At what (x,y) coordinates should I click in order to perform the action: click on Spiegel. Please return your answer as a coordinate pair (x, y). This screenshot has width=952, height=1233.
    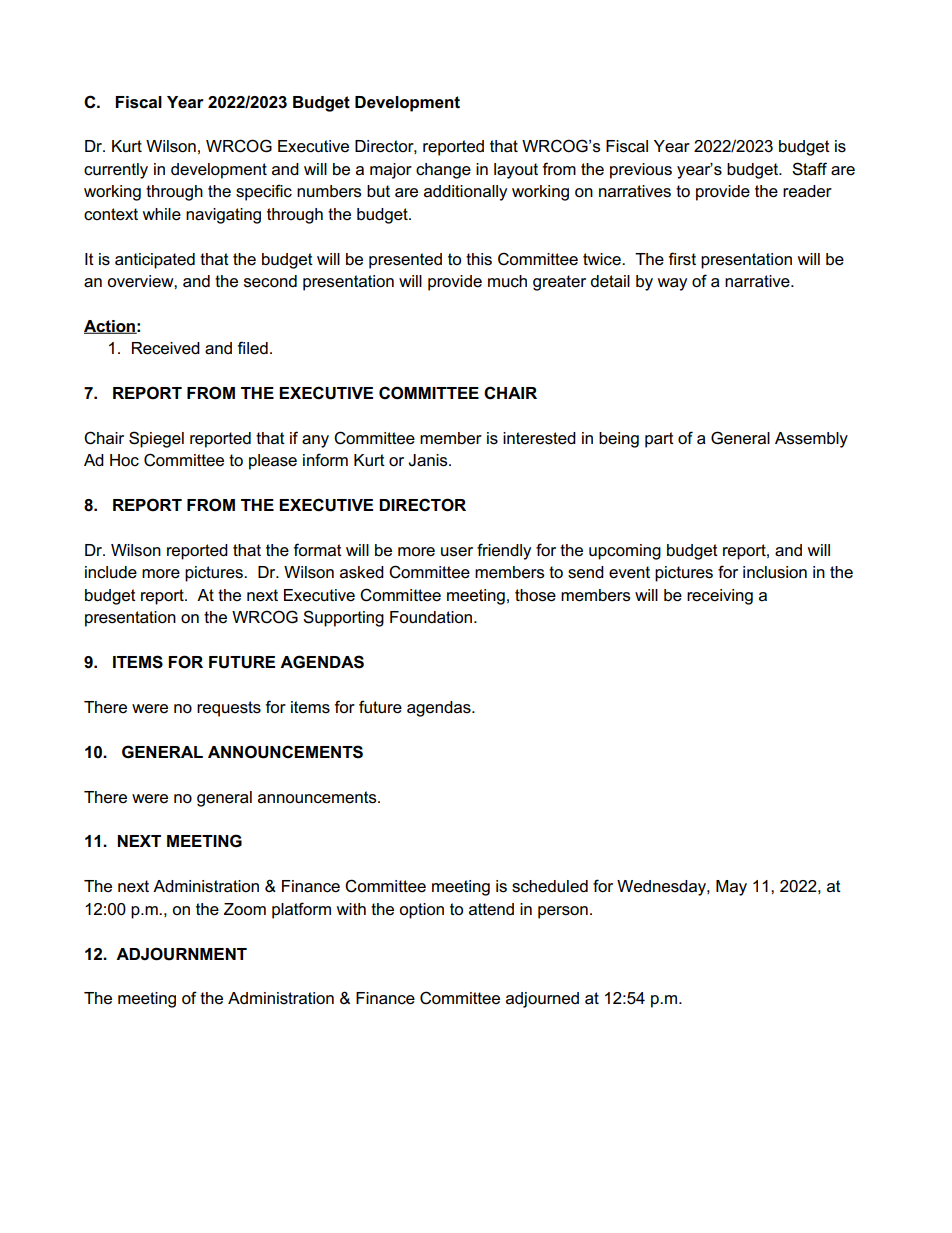
    Looking at the image, I should click on (156, 439).
